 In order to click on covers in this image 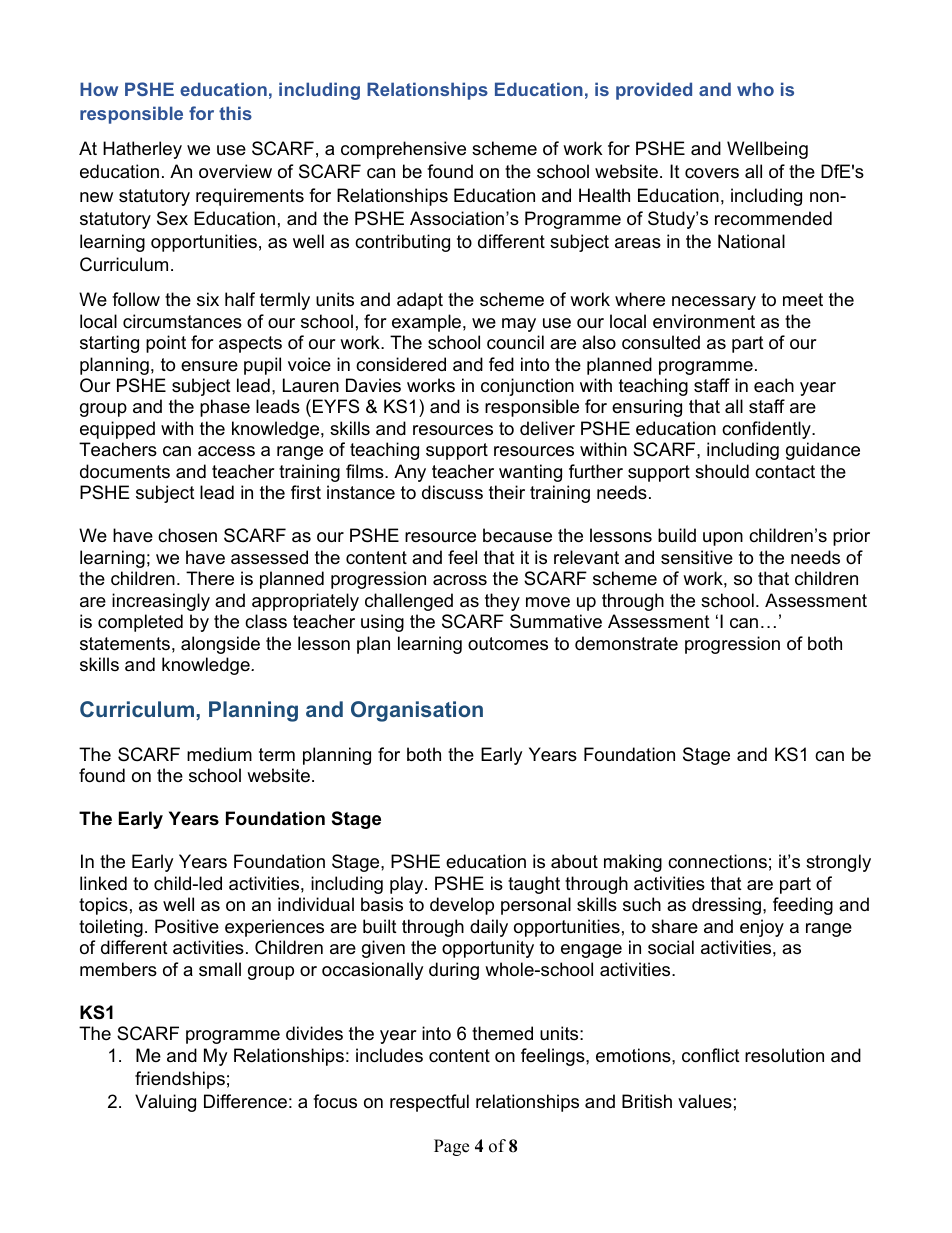, I will do `click(712, 173)`.
